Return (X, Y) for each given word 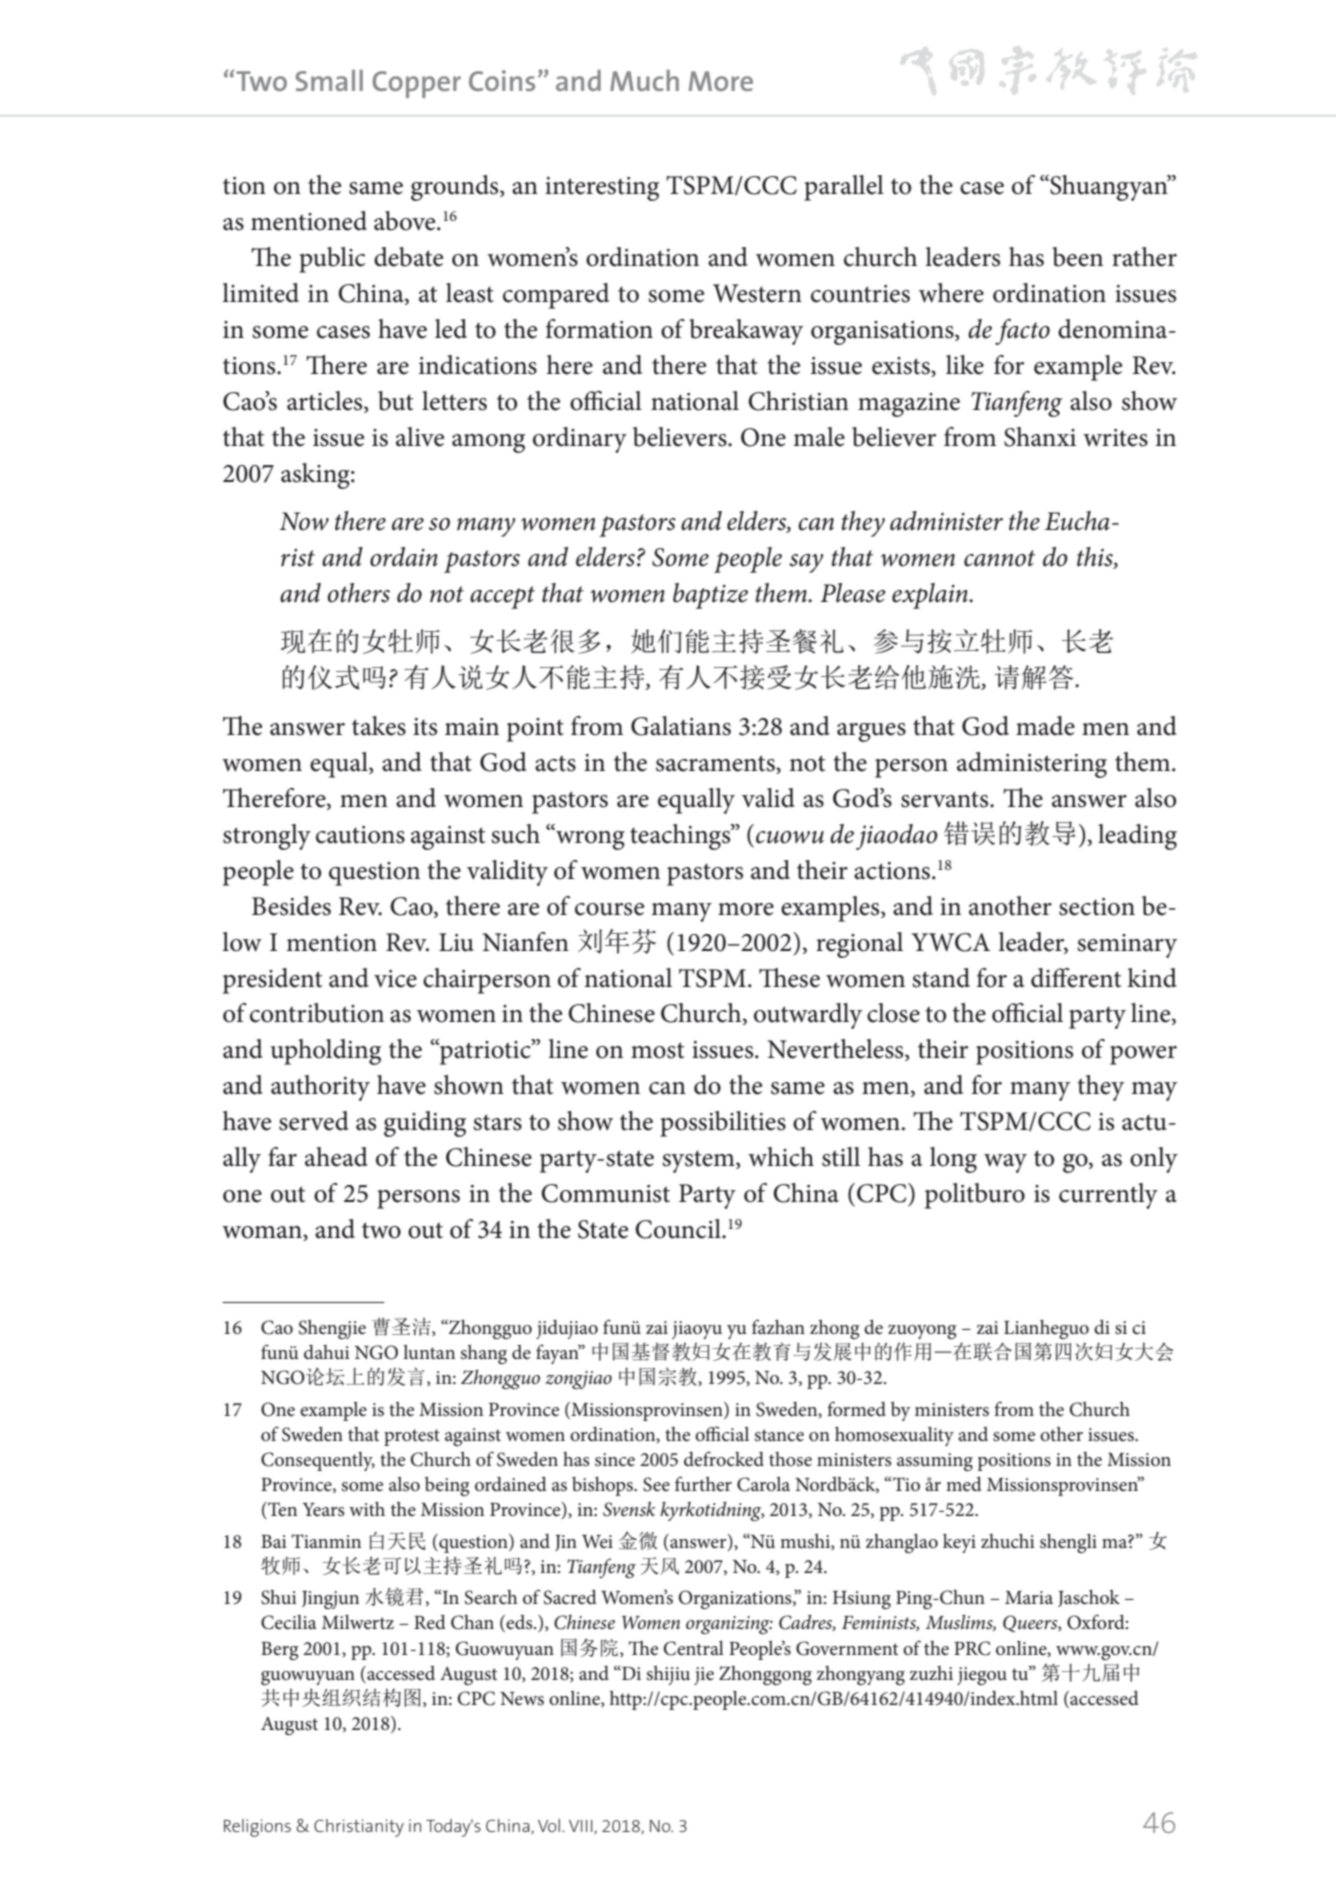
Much (644, 80)
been (1077, 257)
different (1076, 978)
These (789, 978)
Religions (257, 1828)
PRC (972, 1648)
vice (395, 979)
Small (329, 80)
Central (693, 1648)
